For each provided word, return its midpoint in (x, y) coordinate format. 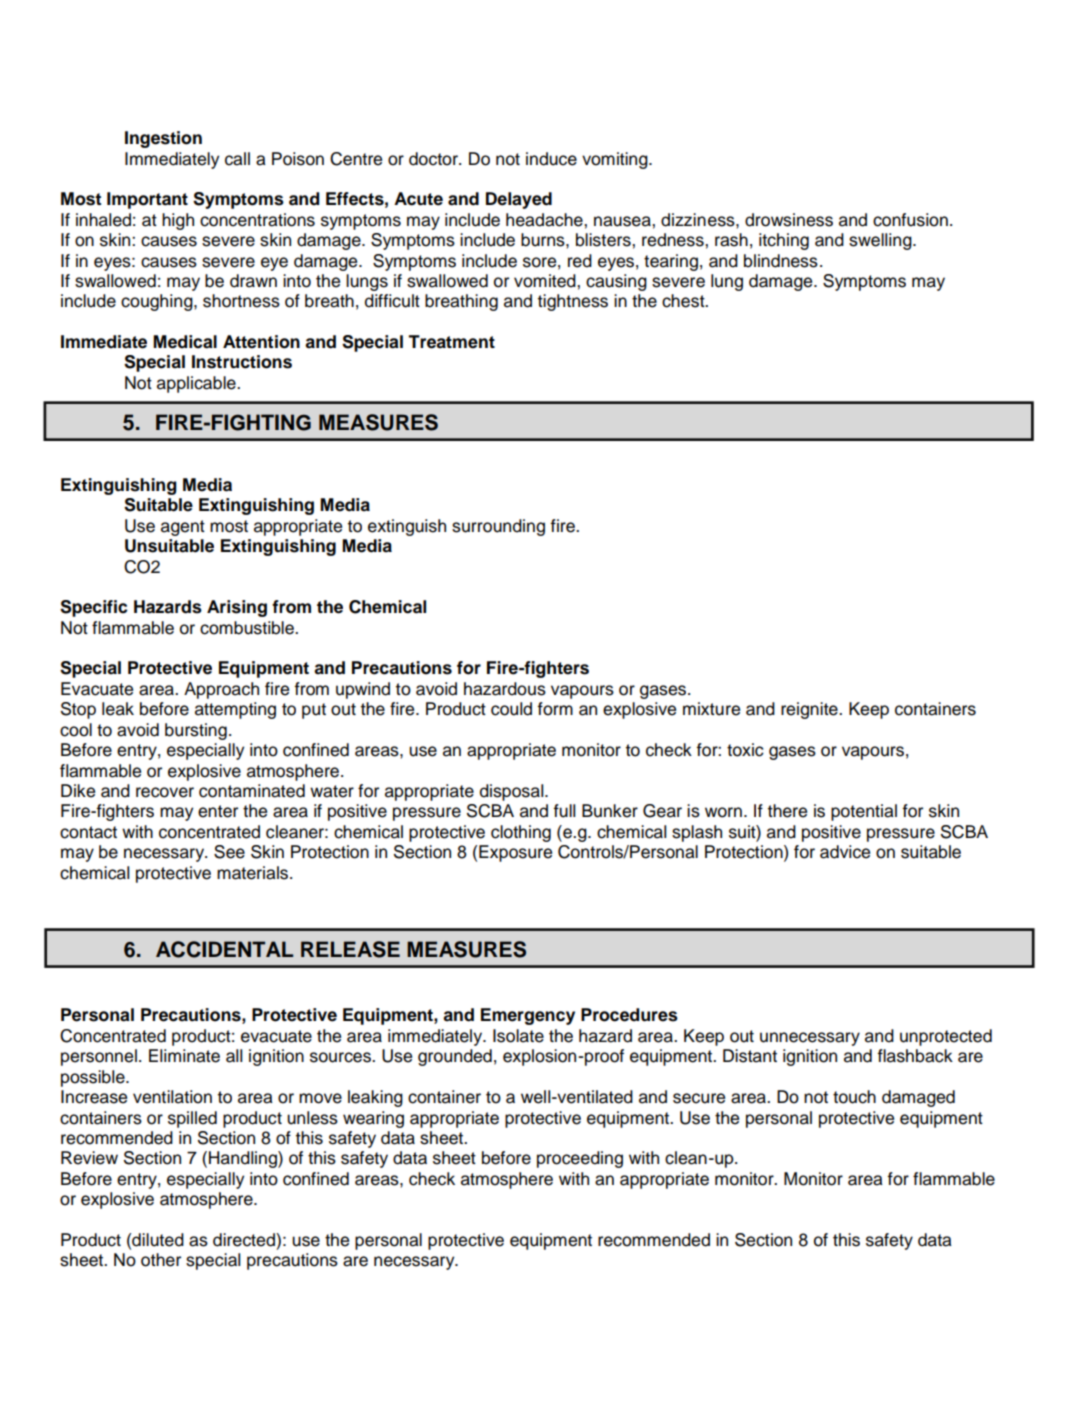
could (511, 709)
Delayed (519, 200)
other (161, 1260)
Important (147, 200)
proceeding (580, 1159)
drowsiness (789, 220)
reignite (810, 710)
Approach (221, 690)
